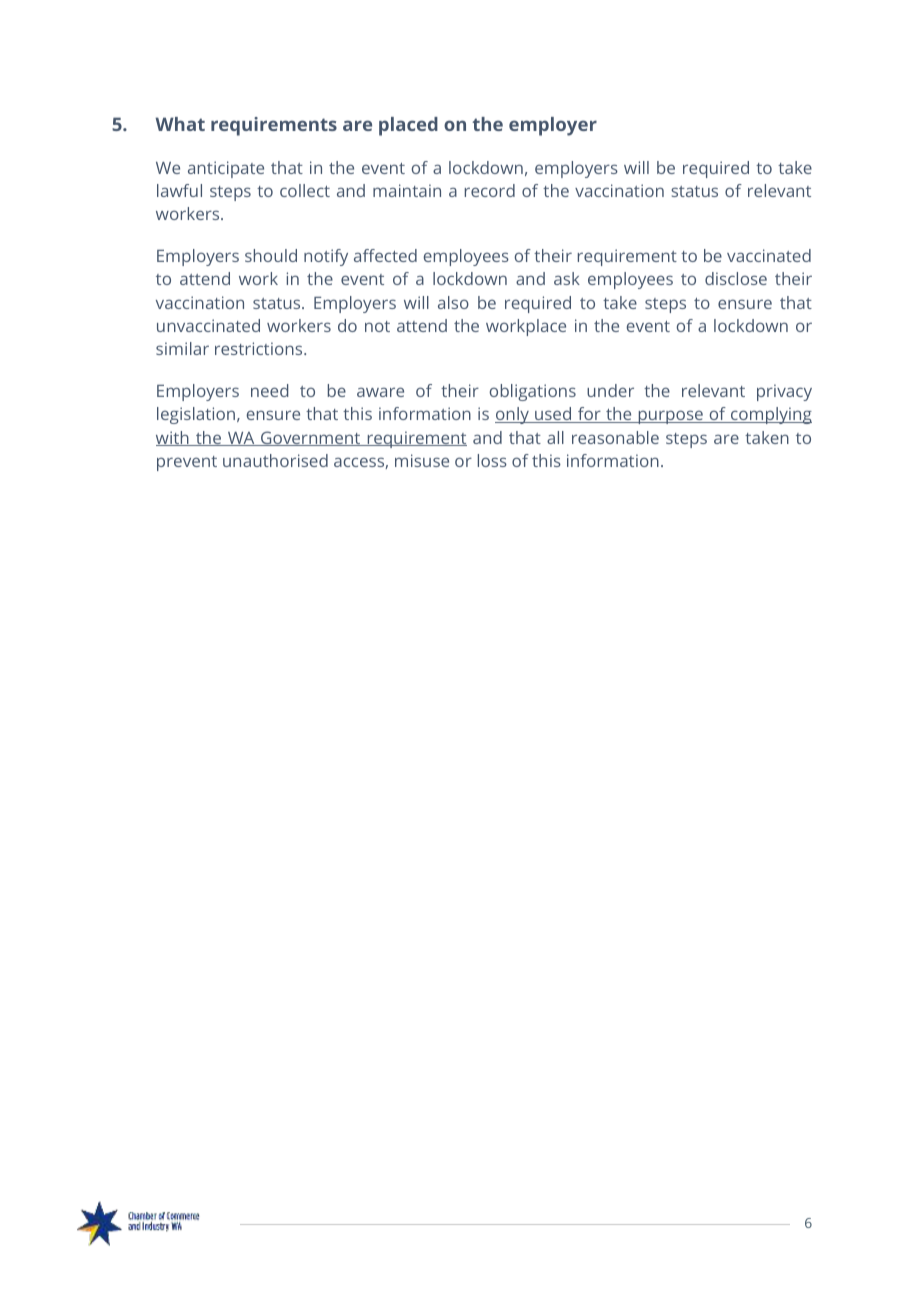 The width and height of the image is (924, 1308). What do you see at coordinates (492, 460) in the image?
I see `loss` at bounding box center [492, 460].
